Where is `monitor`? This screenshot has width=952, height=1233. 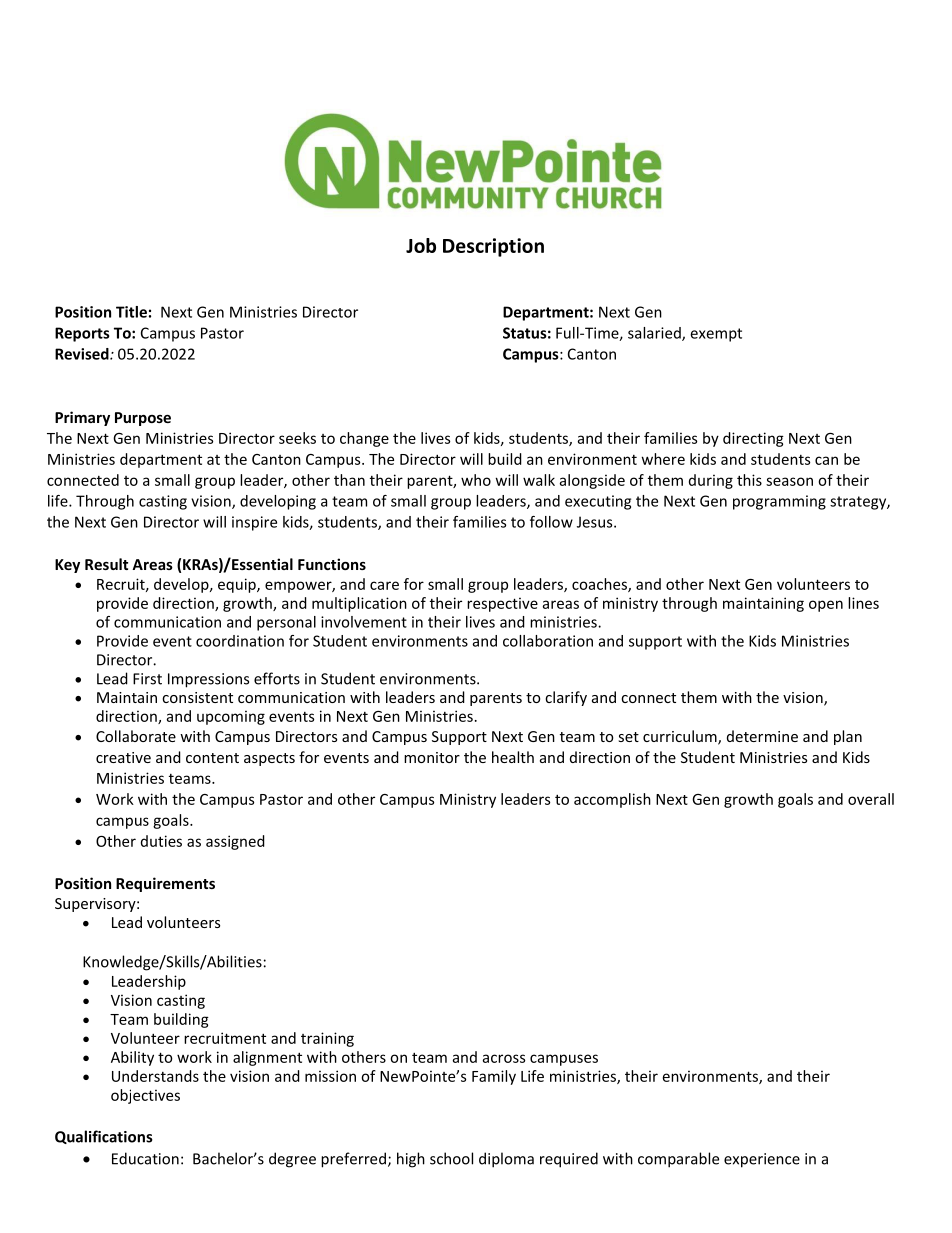
monitor is located at coordinates (432, 757).
